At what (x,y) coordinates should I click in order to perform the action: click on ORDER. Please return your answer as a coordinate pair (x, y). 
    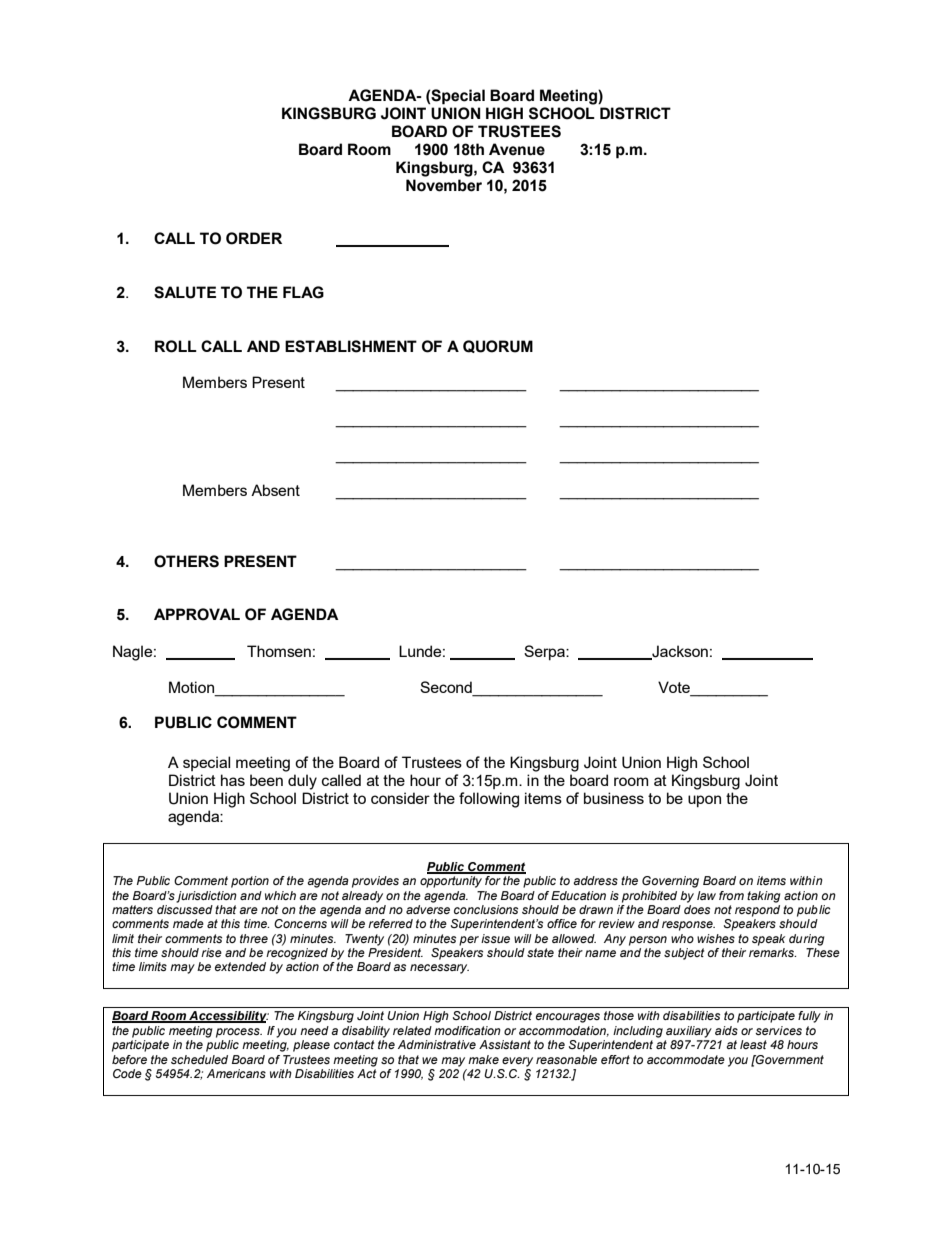
    Looking at the image, I should click on (254, 238).
